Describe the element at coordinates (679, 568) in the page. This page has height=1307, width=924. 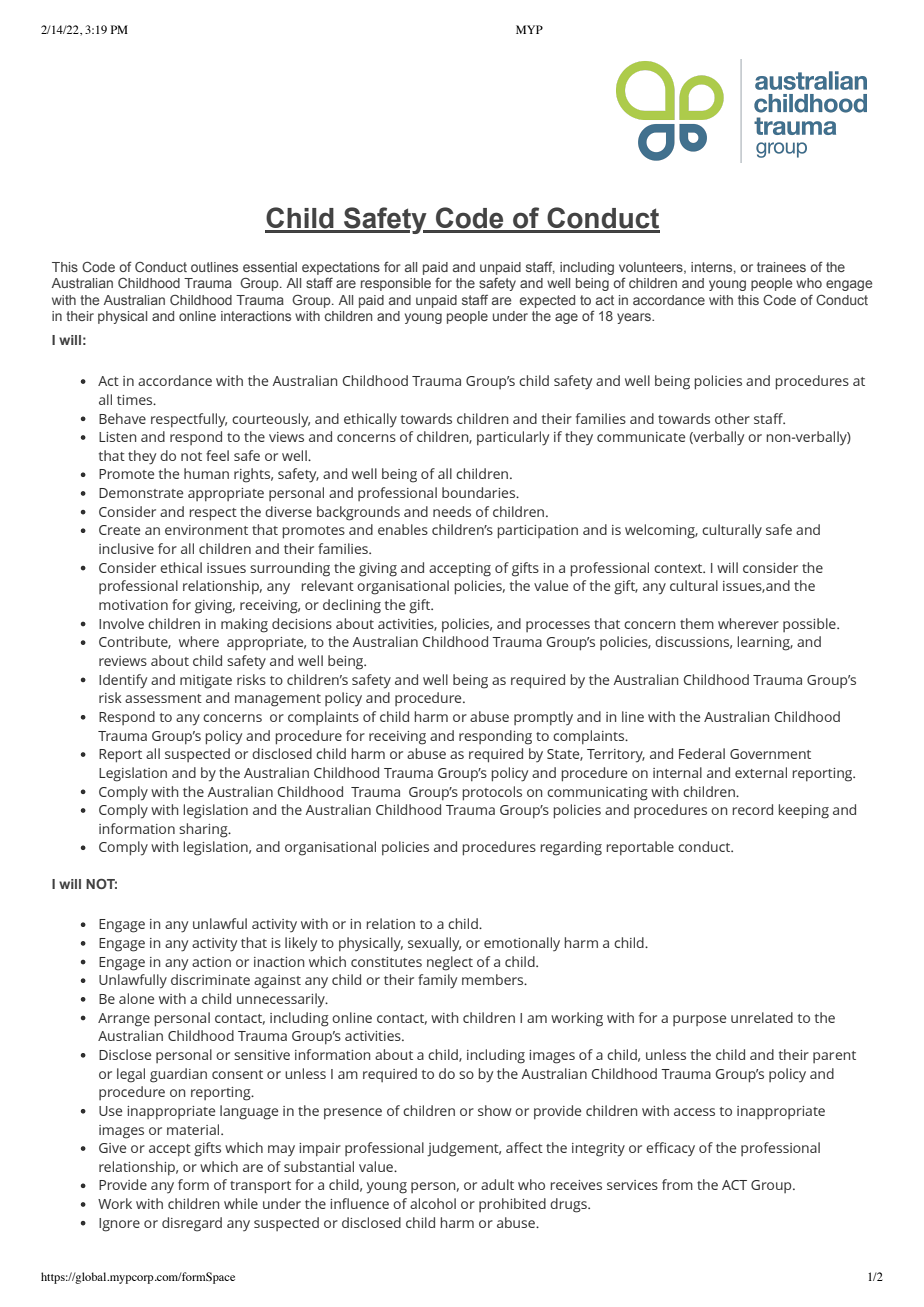
I see `context` at that location.
